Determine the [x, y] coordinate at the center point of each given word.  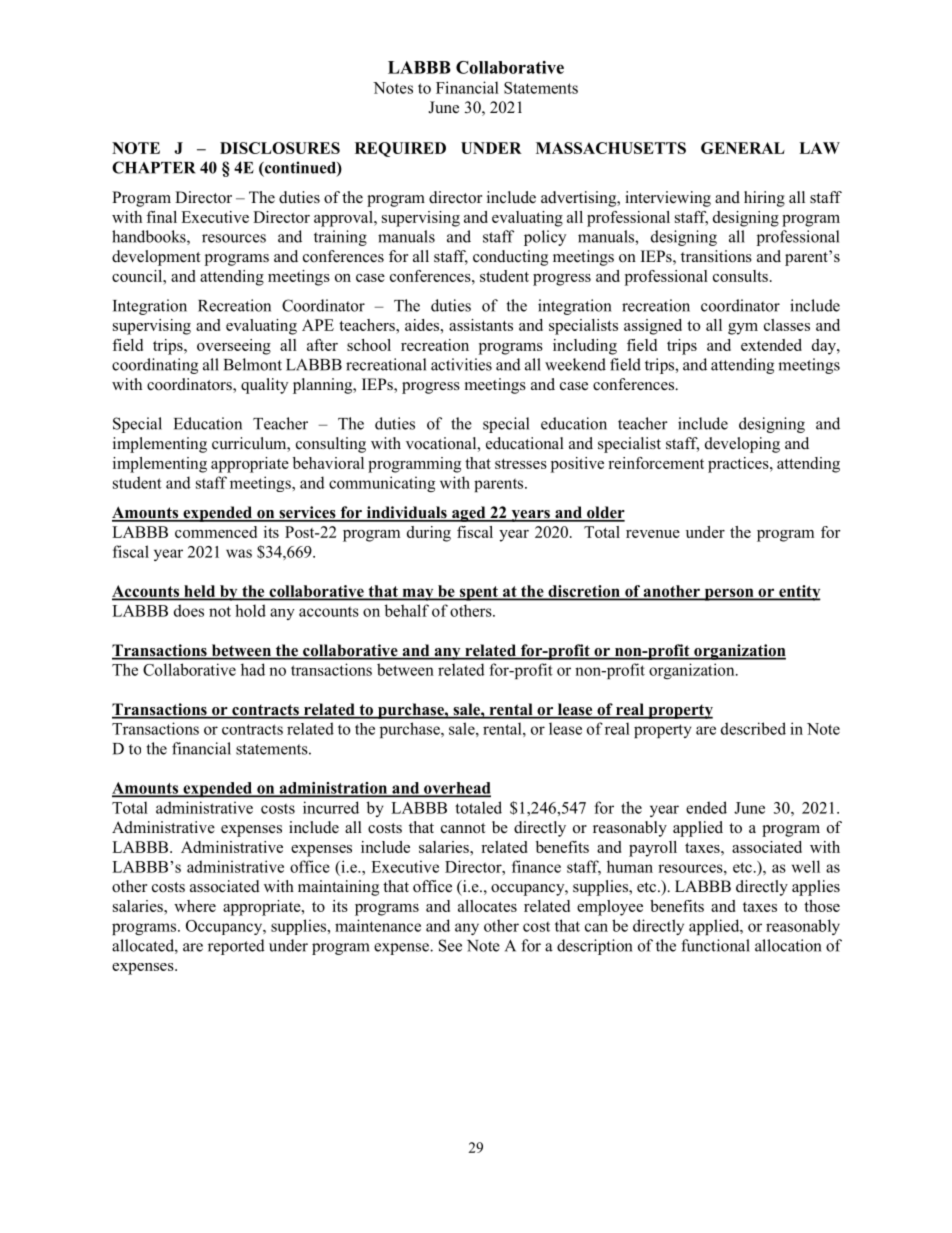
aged [469, 514]
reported [236, 947]
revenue [653, 534]
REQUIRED [400, 149]
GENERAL [743, 148]
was [239, 553]
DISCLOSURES [280, 148]
